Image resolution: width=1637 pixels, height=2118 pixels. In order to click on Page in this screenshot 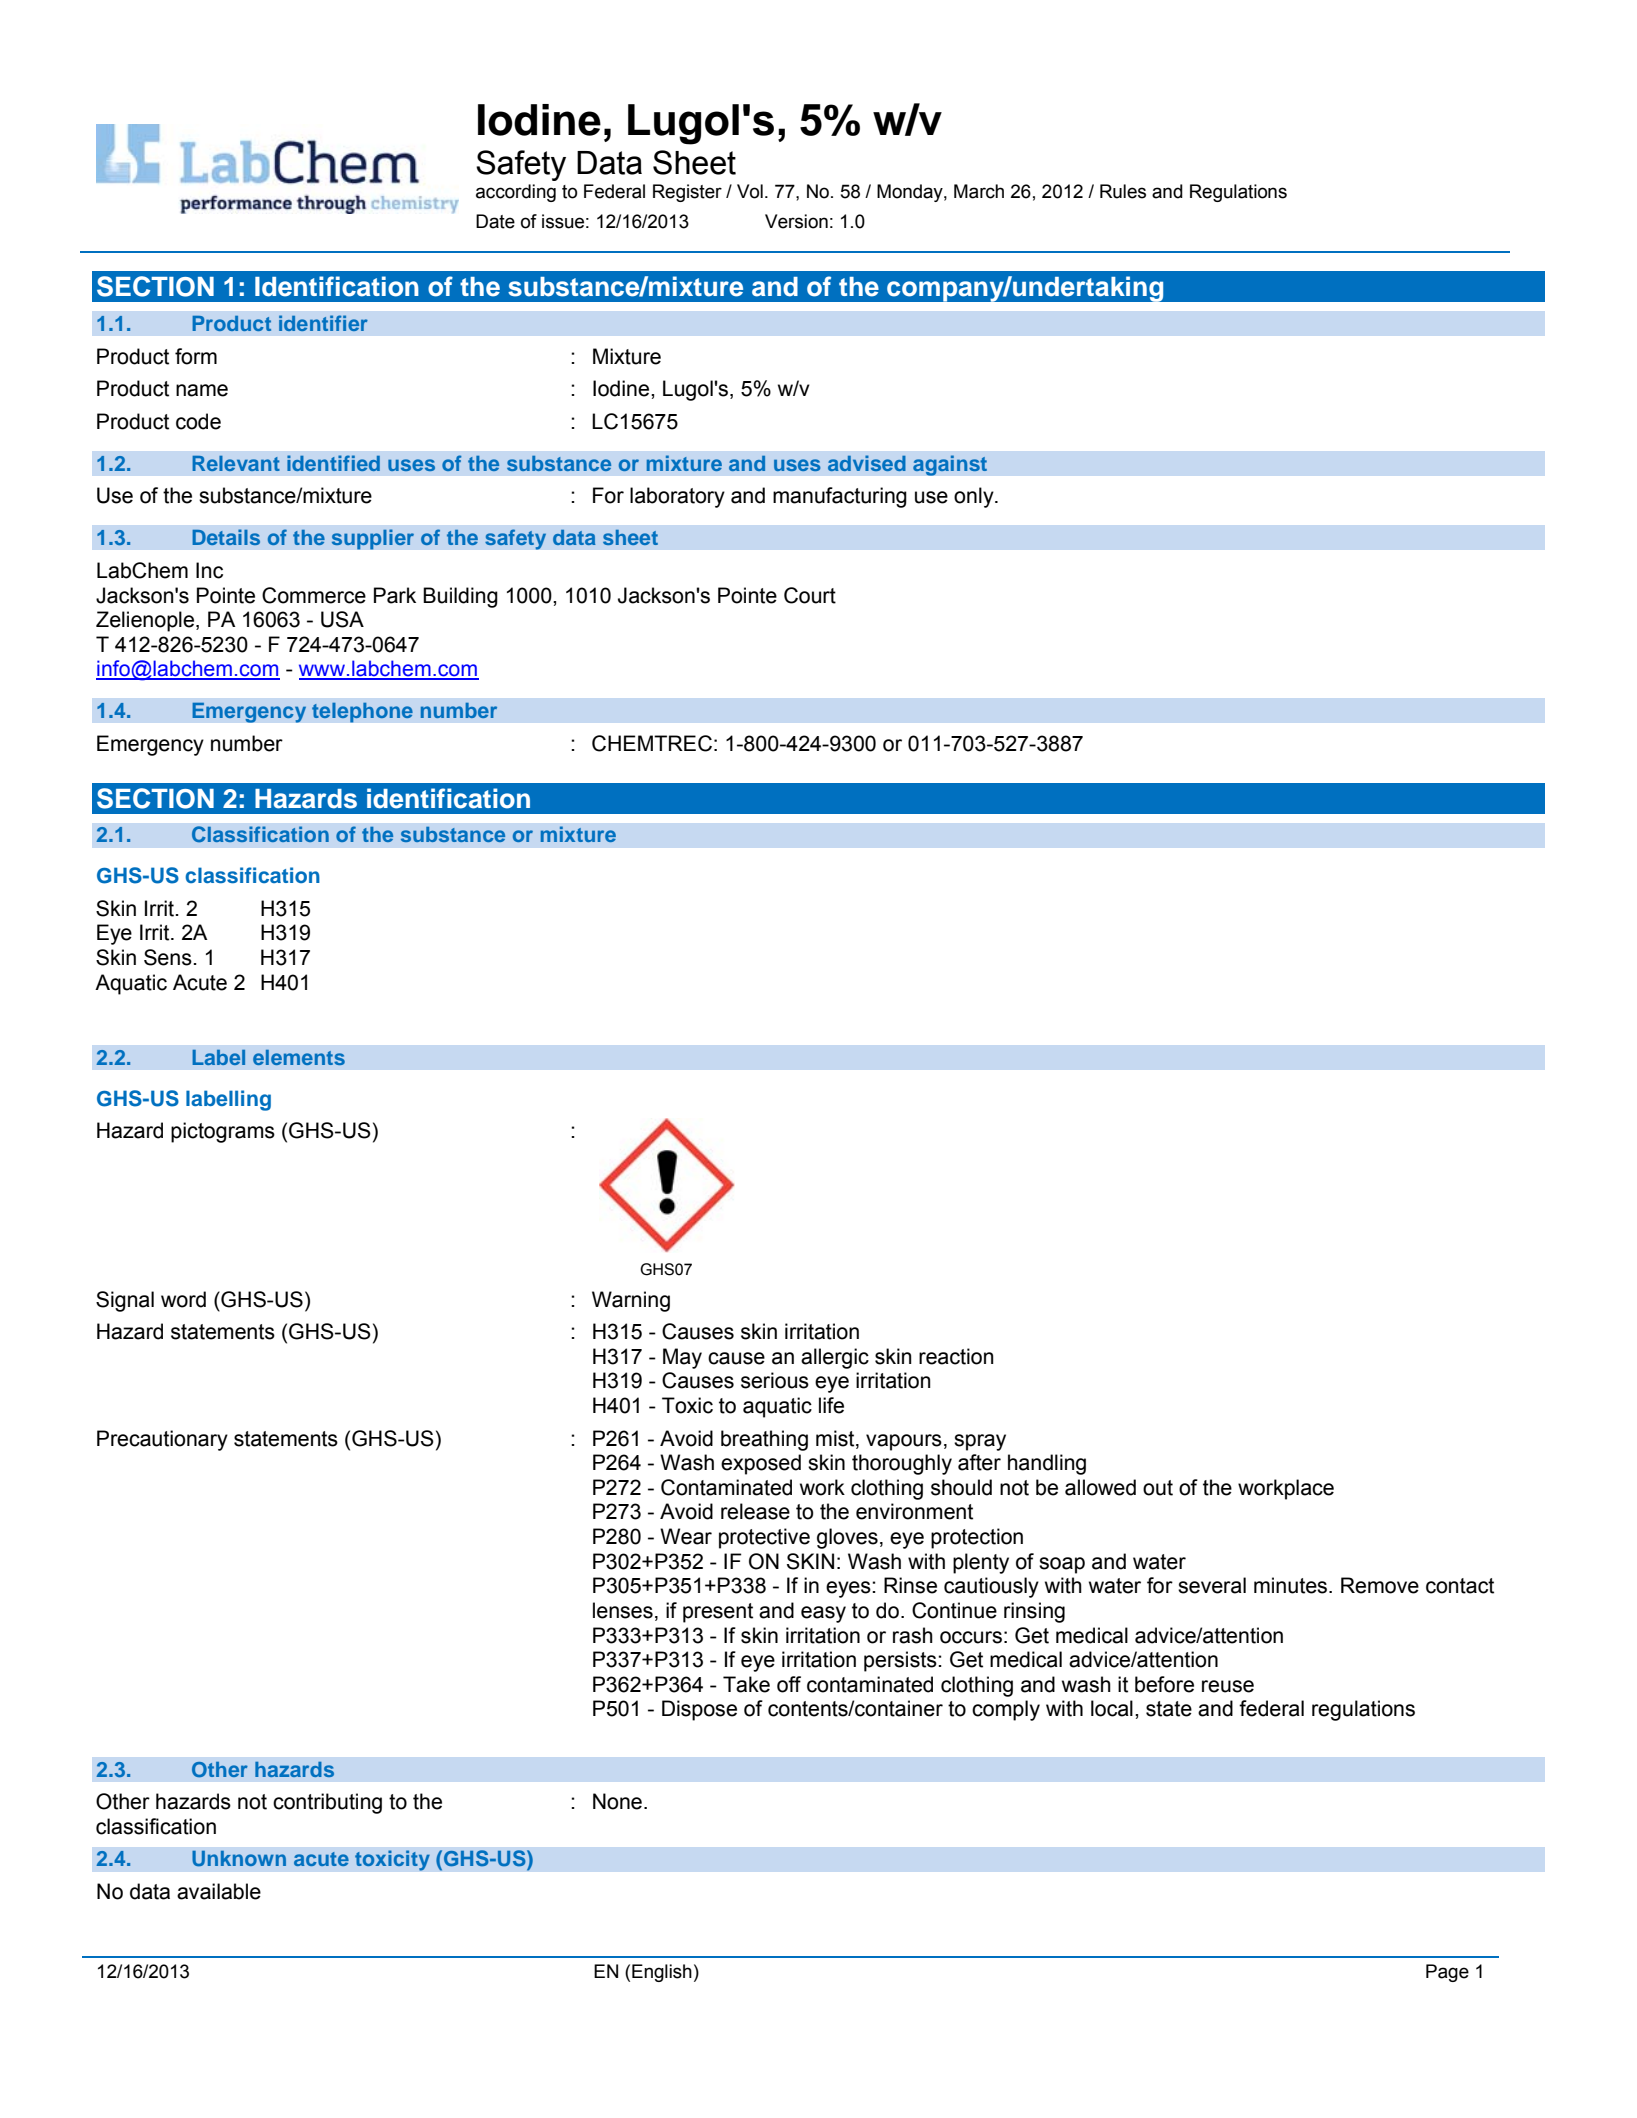, I will do `click(1447, 1973)`.
